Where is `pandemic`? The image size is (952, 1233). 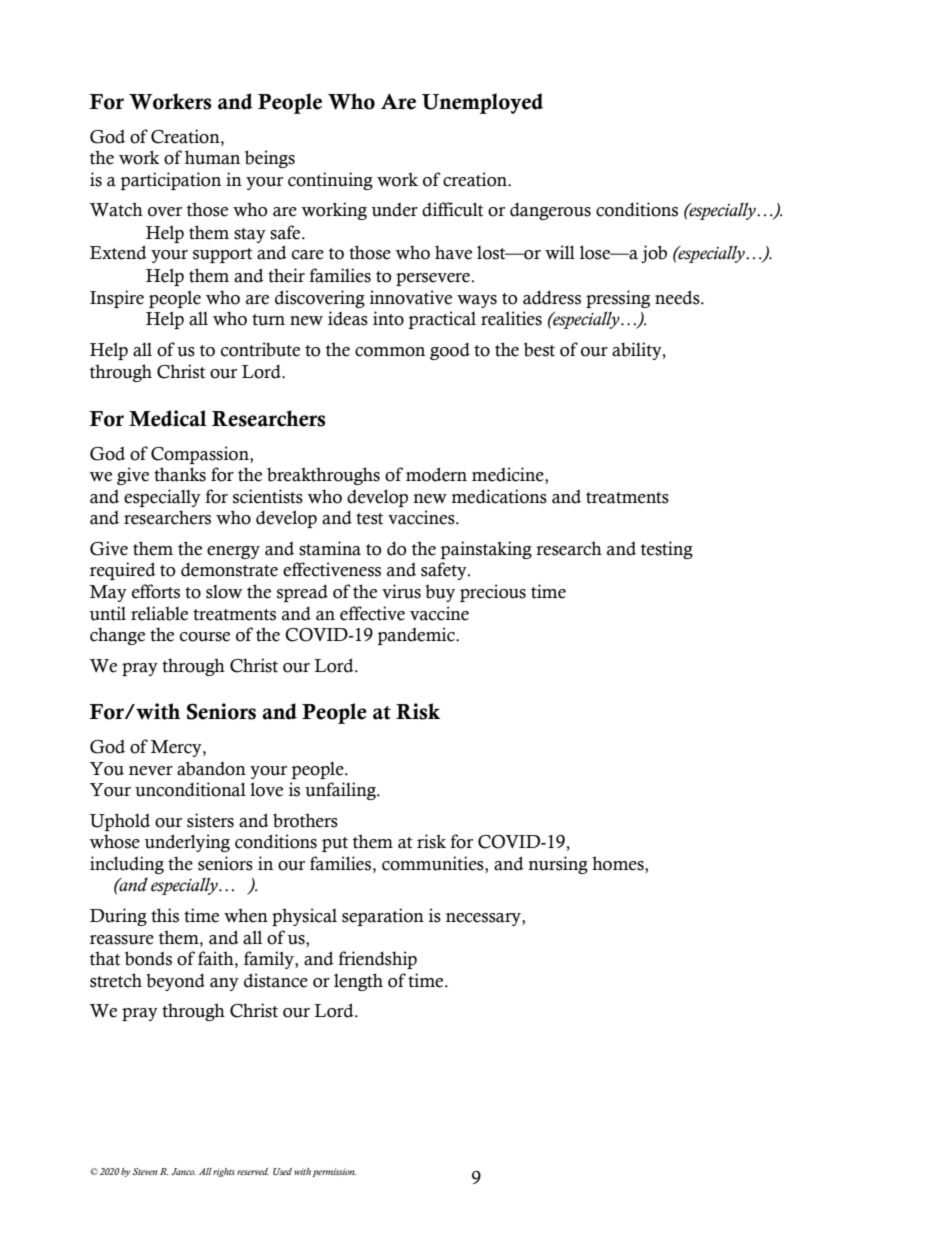
pandemic is located at coordinates (417, 636).
